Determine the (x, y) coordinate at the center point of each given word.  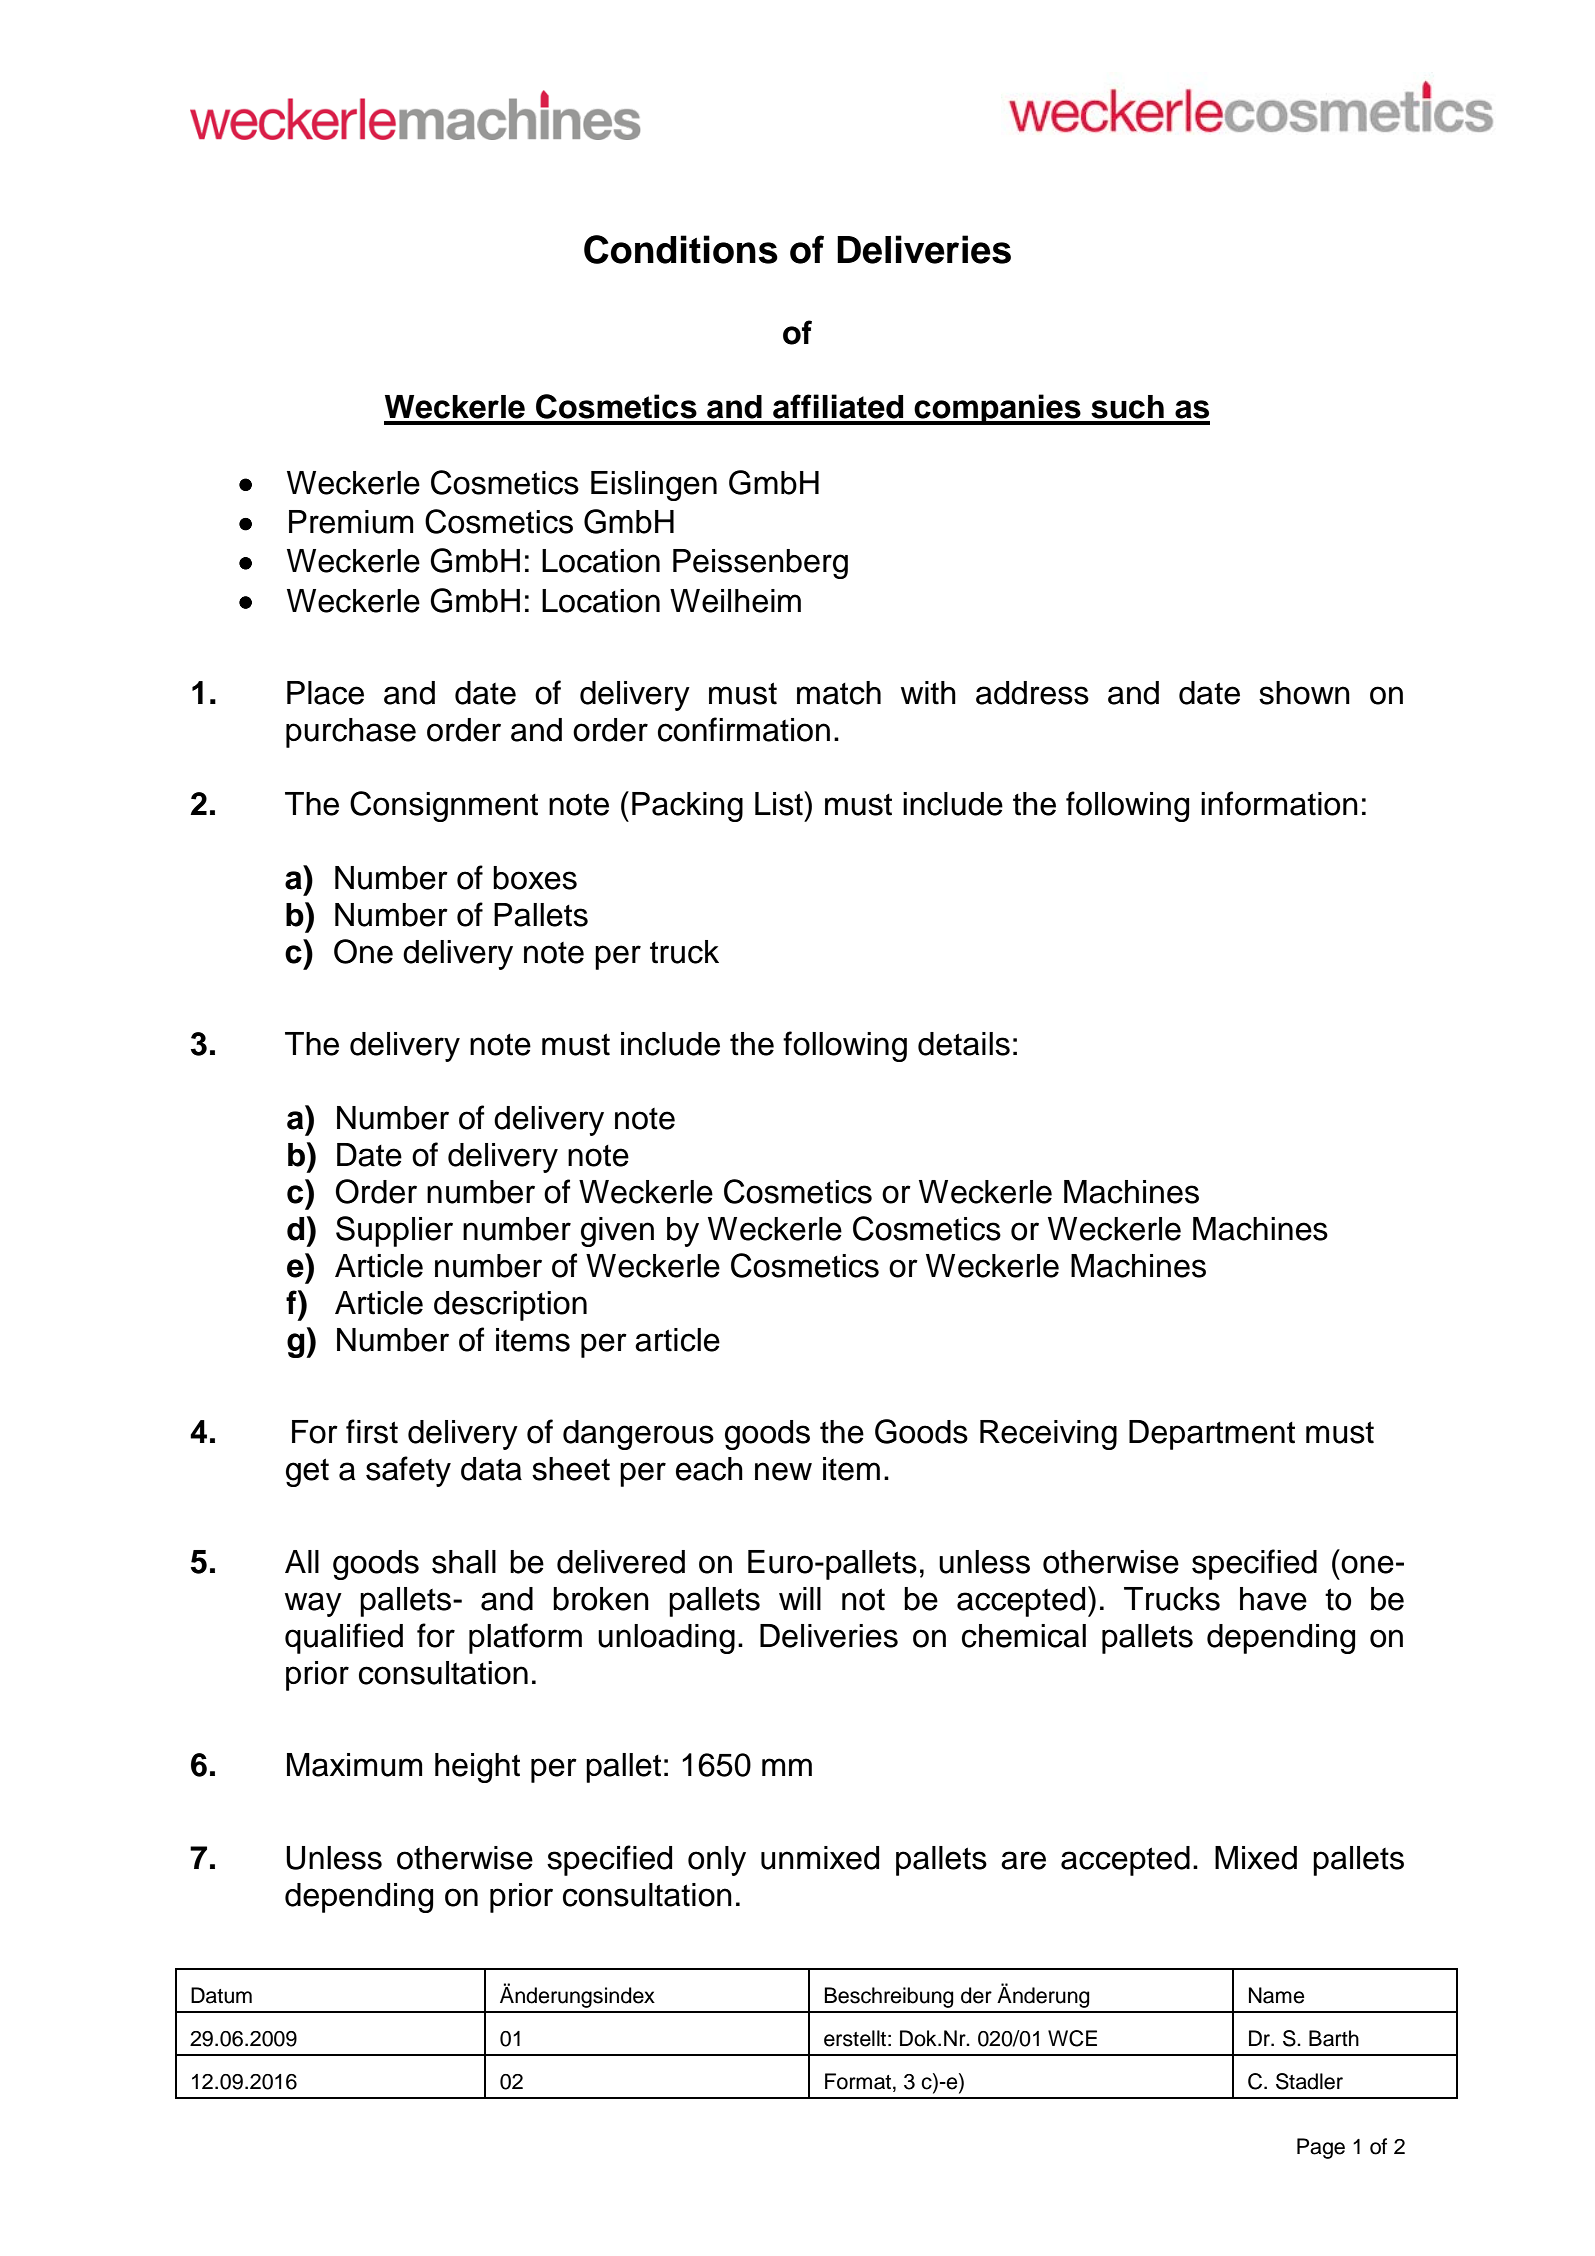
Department (1212, 1435)
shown (1304, 693)
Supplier (394, 1231)
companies (997, 409)
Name (1276, 1995)
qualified (344, 1638)
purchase (351, 733)
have (1273, 1599)
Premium (351, 522)
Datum (221, 1995)
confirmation (744, 729)
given (617, 1232)
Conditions (681, 249)
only (717, 1861)
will (800, 1598)
